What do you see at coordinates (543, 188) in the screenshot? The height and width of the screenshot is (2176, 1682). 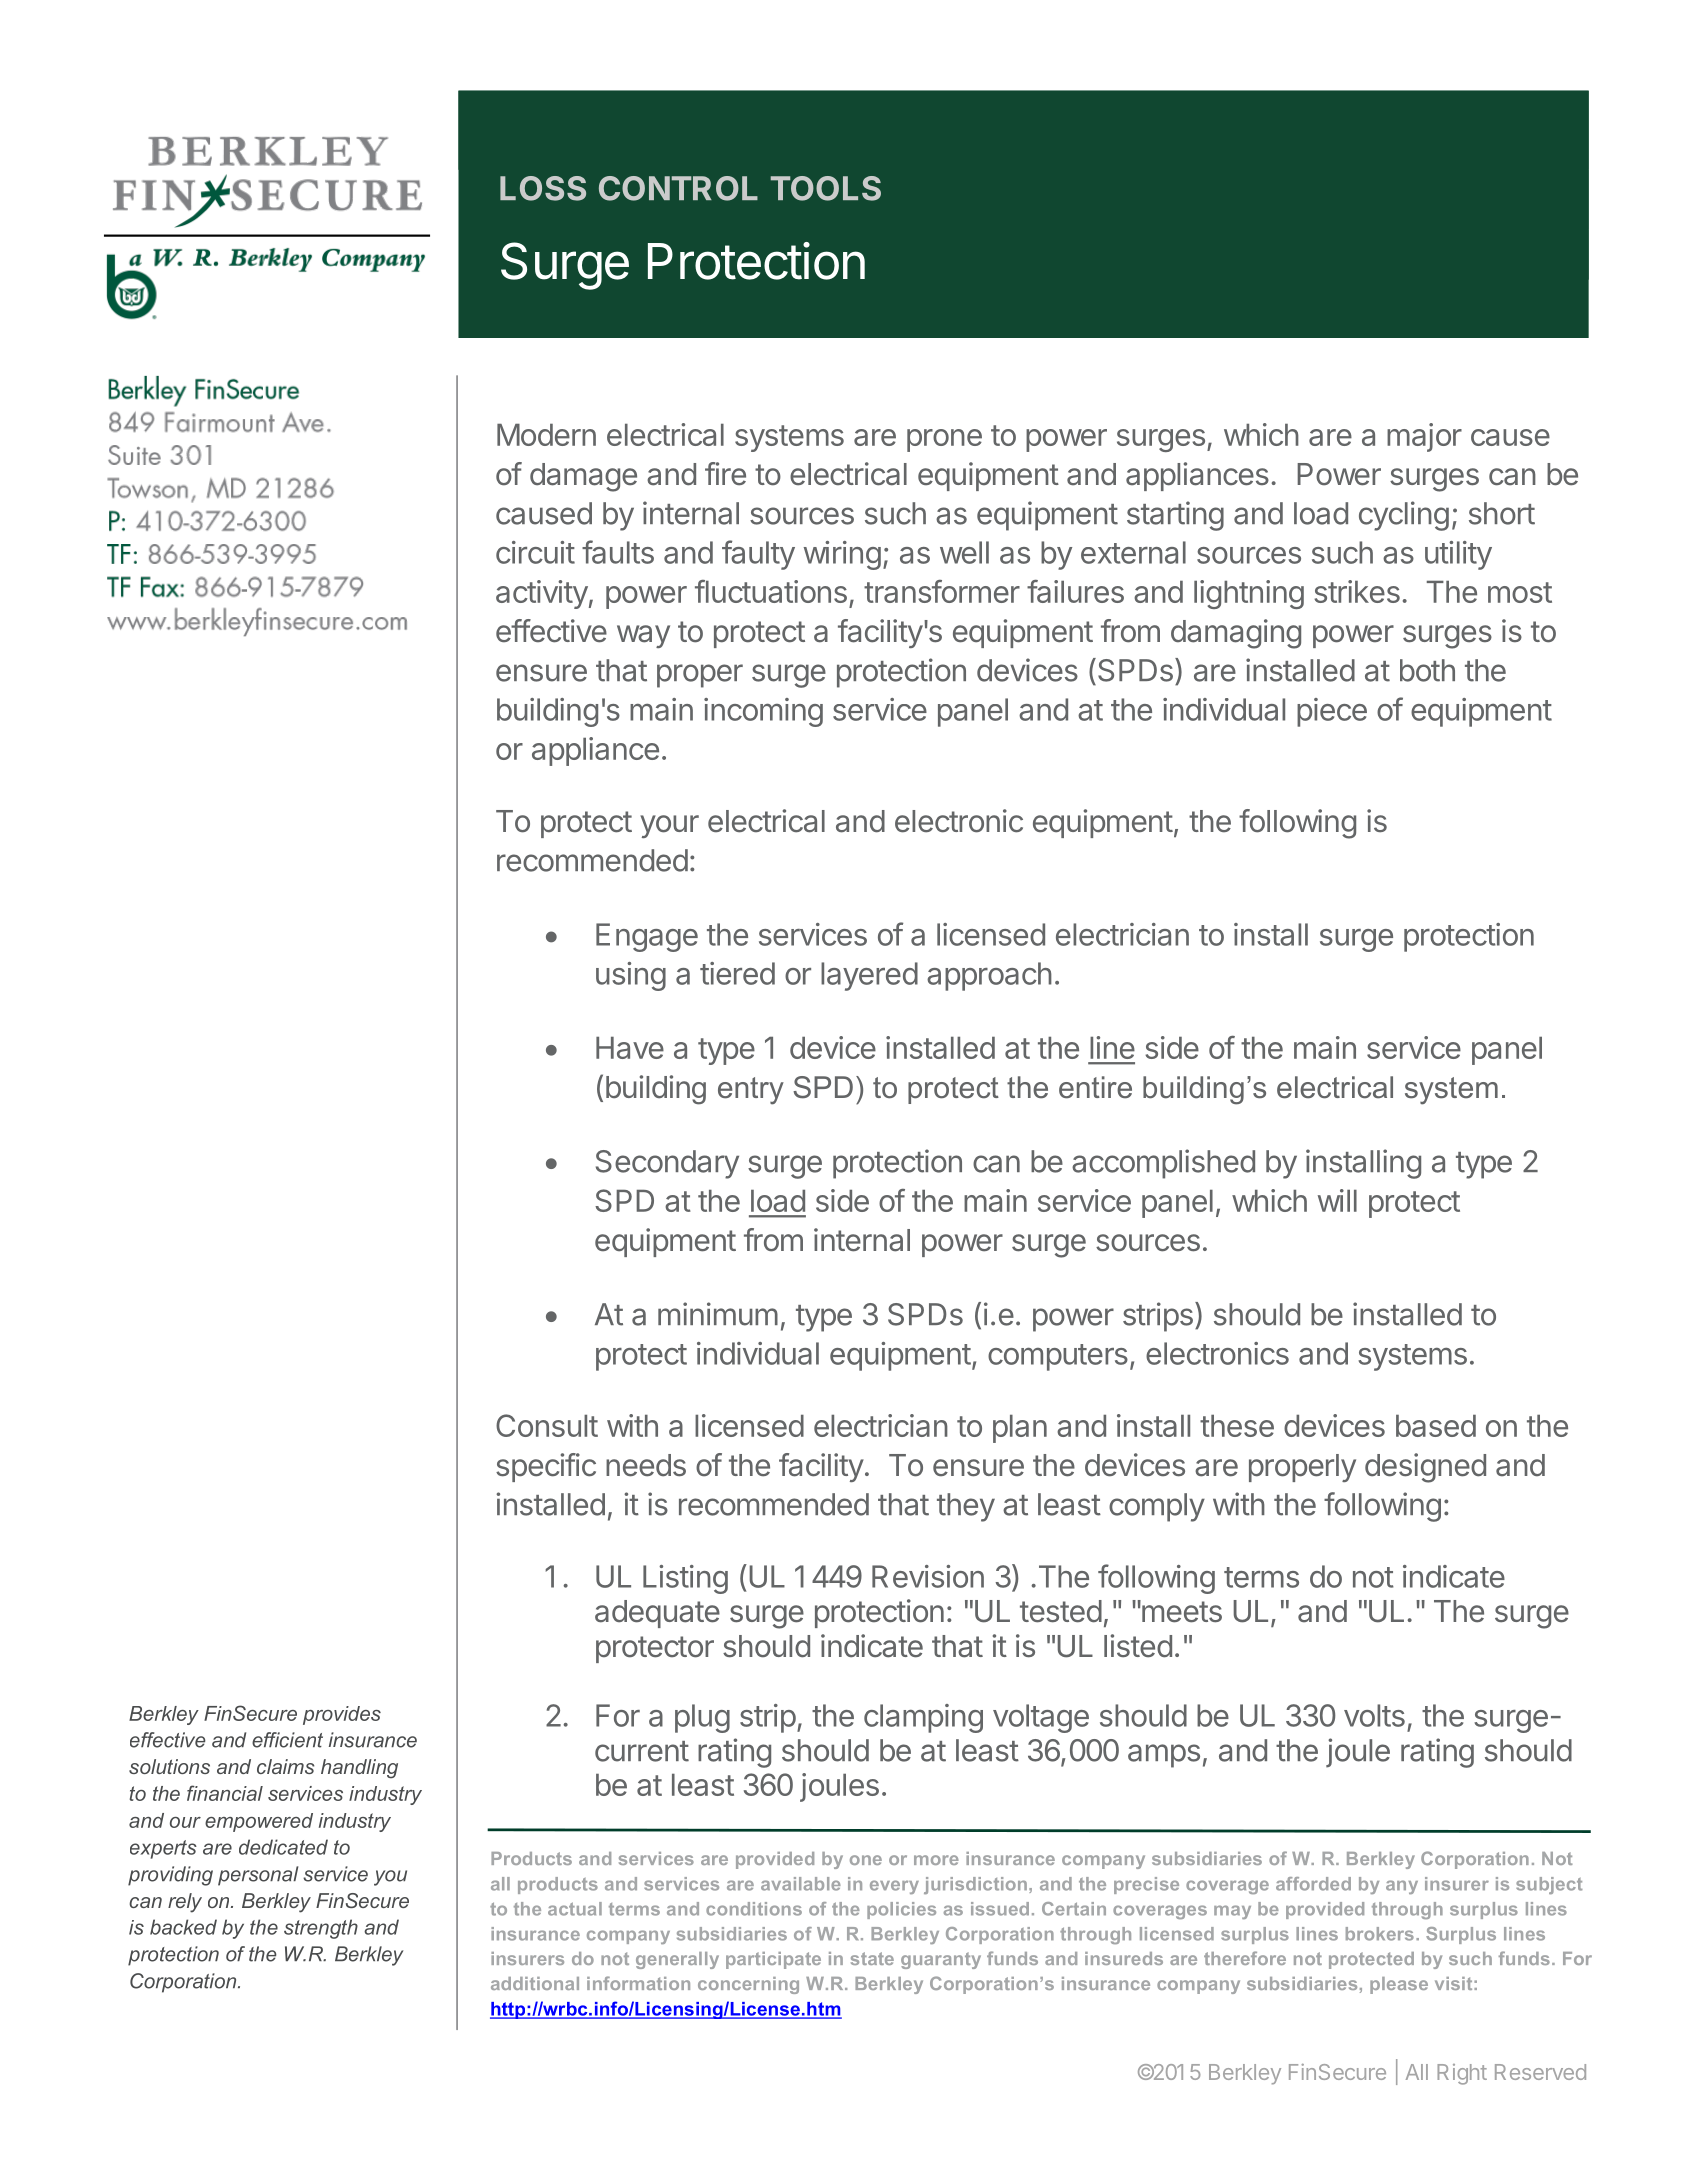 I see `LOSS` at bounding box center [543, 188].
